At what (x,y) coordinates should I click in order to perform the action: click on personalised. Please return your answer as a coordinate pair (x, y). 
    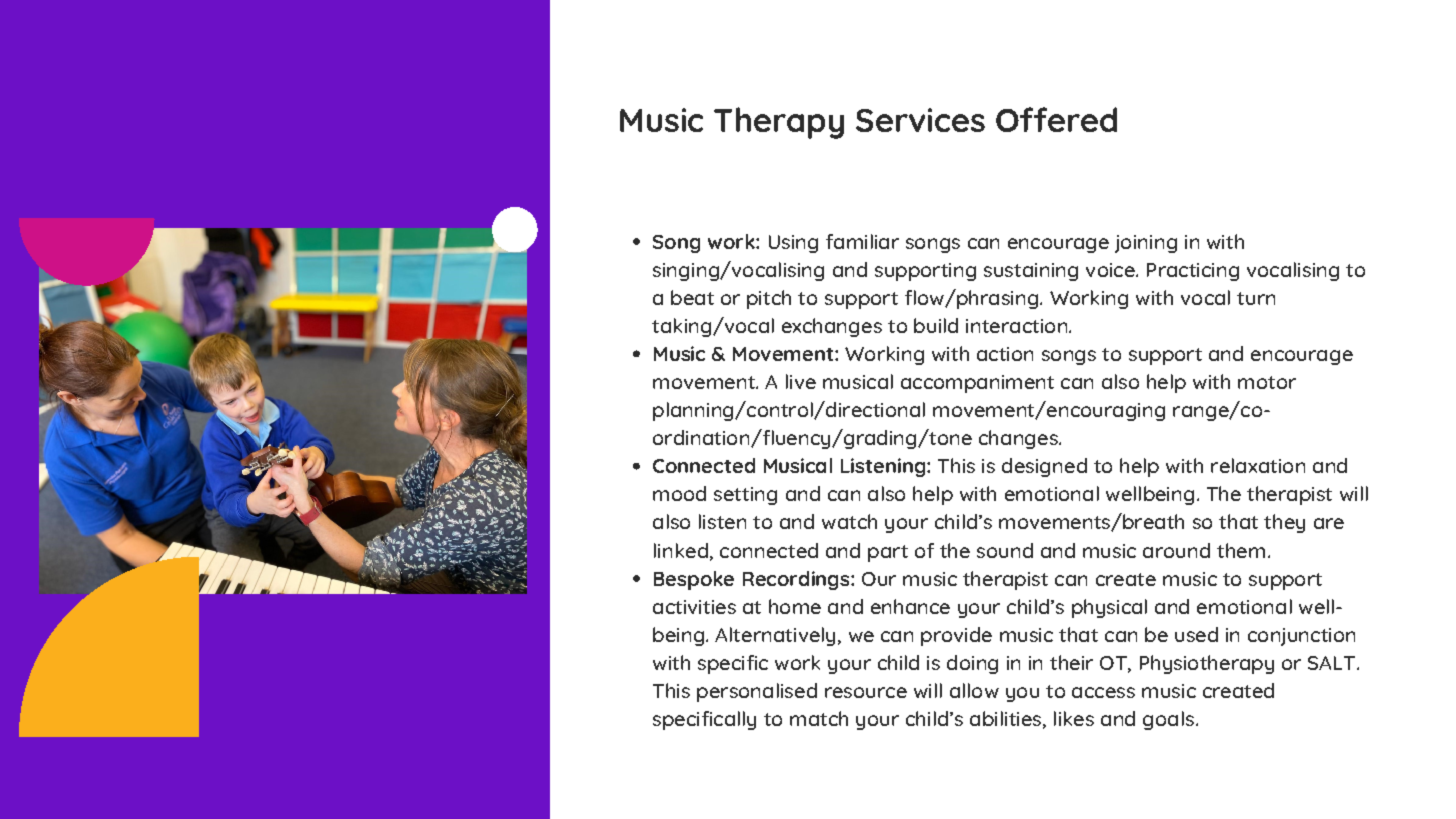
    Looking at the image, I should click on (757, 692).
